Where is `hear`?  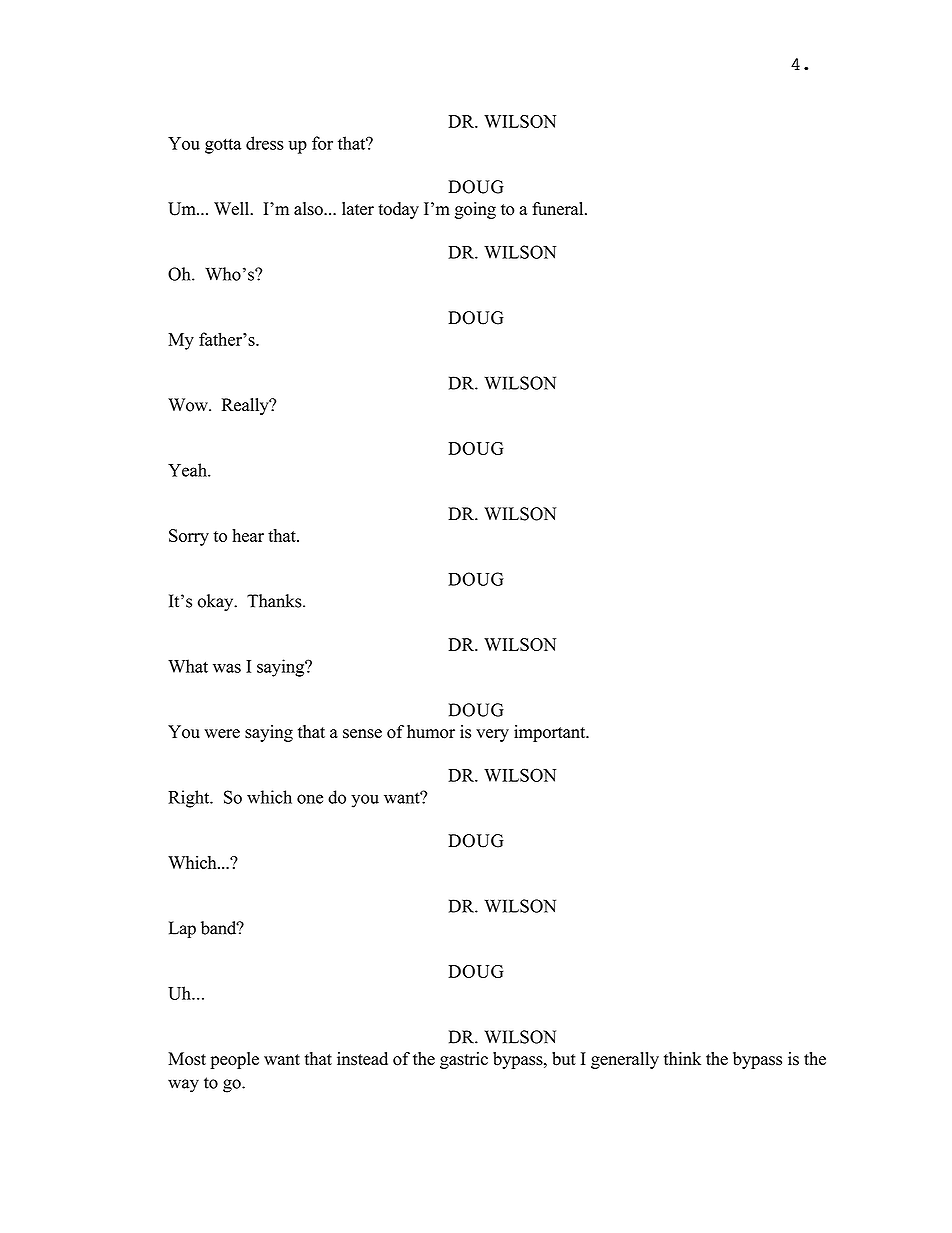
hear is located at coordinates (248, 535).
